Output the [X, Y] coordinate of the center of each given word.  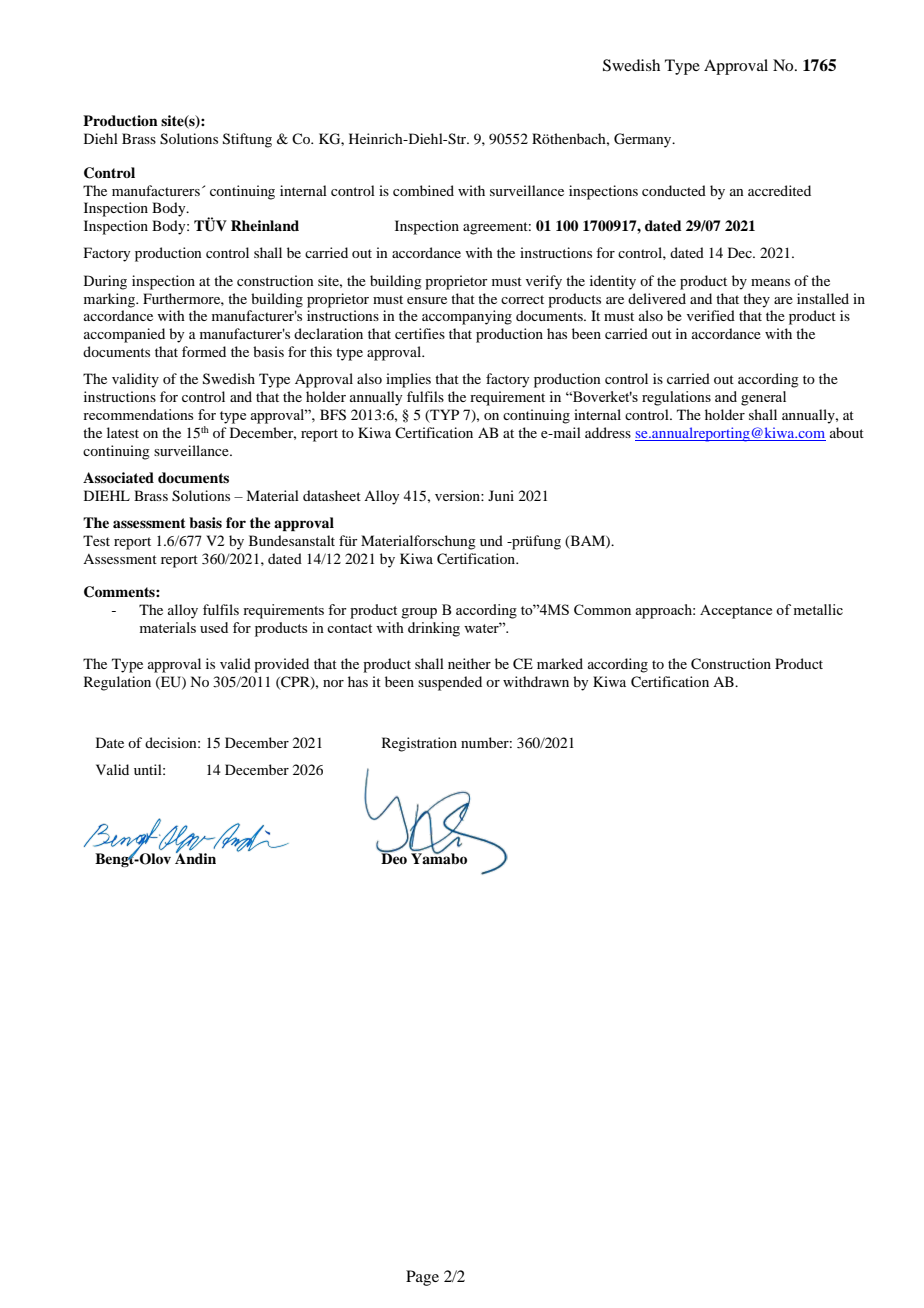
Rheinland [265, 225]
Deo [393, 857]
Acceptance [736, 612]
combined [423, 190]
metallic [818, 609]
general [763, 398]
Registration [419, 744]
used [214, 627]
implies [408, 380]
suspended [450, 683]
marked [560, 663]
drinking [434, 629]
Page [422, 1278]
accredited [779, 190]
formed [204, 351]
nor [333, 683]
